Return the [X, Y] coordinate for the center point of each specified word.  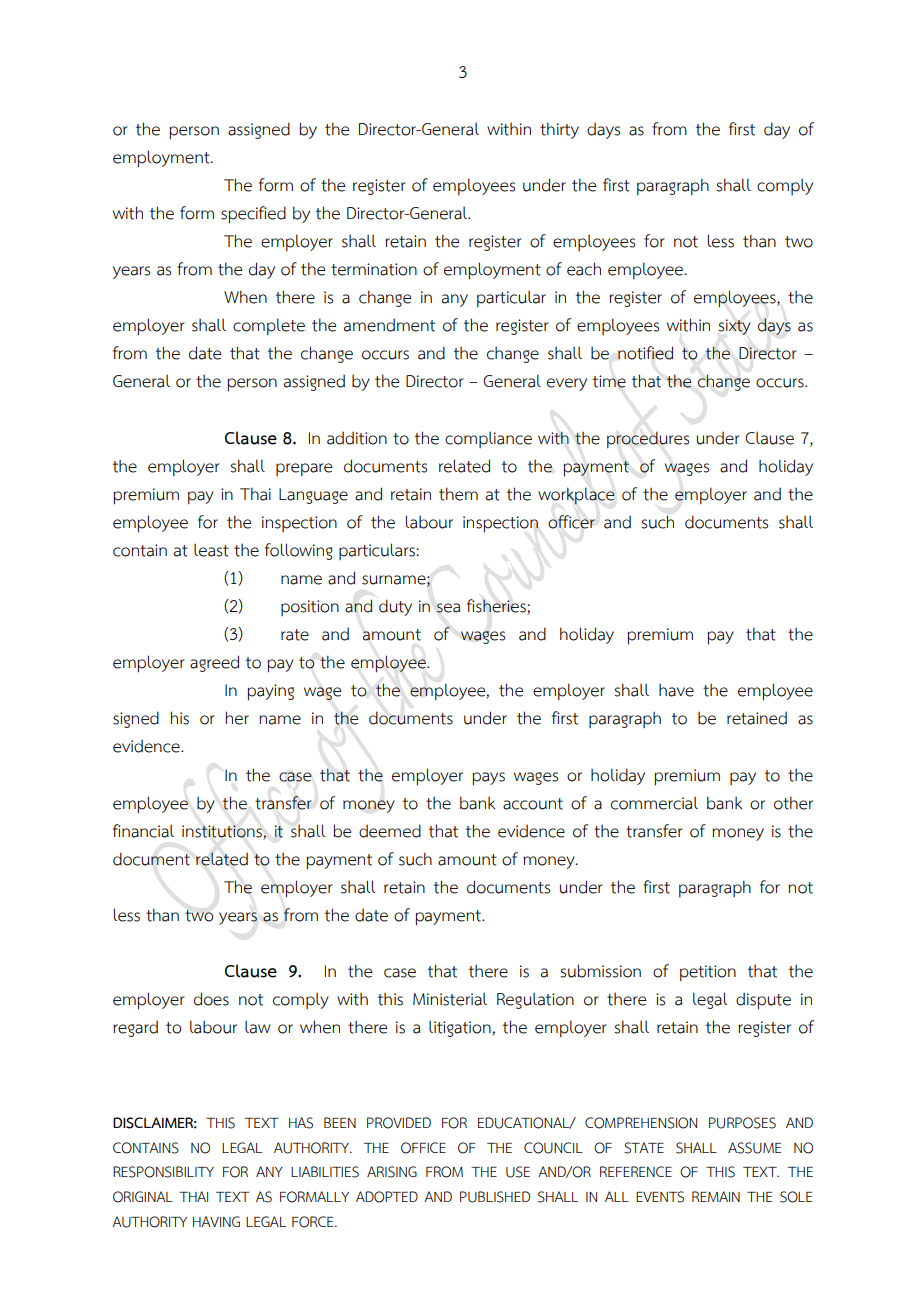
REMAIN [716, 1196]
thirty [559, 130]
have [676, 690]
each [584, 269]
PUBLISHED [495, 1197]
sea [448, 608]
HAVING [216, 1221]
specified [253, 215]
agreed [214, 663]
